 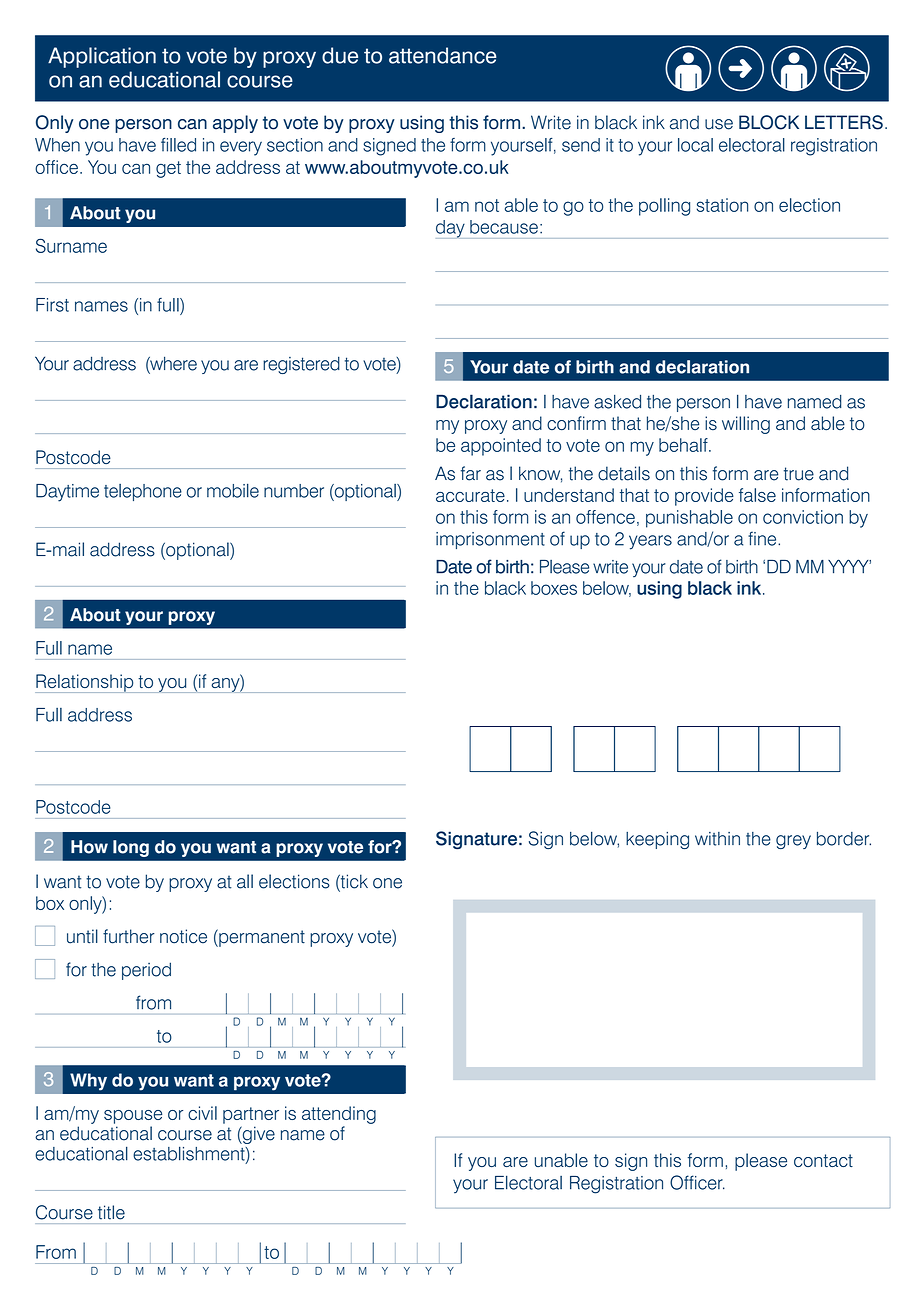 I want to click on attendance, so click(x=442, y=55).
